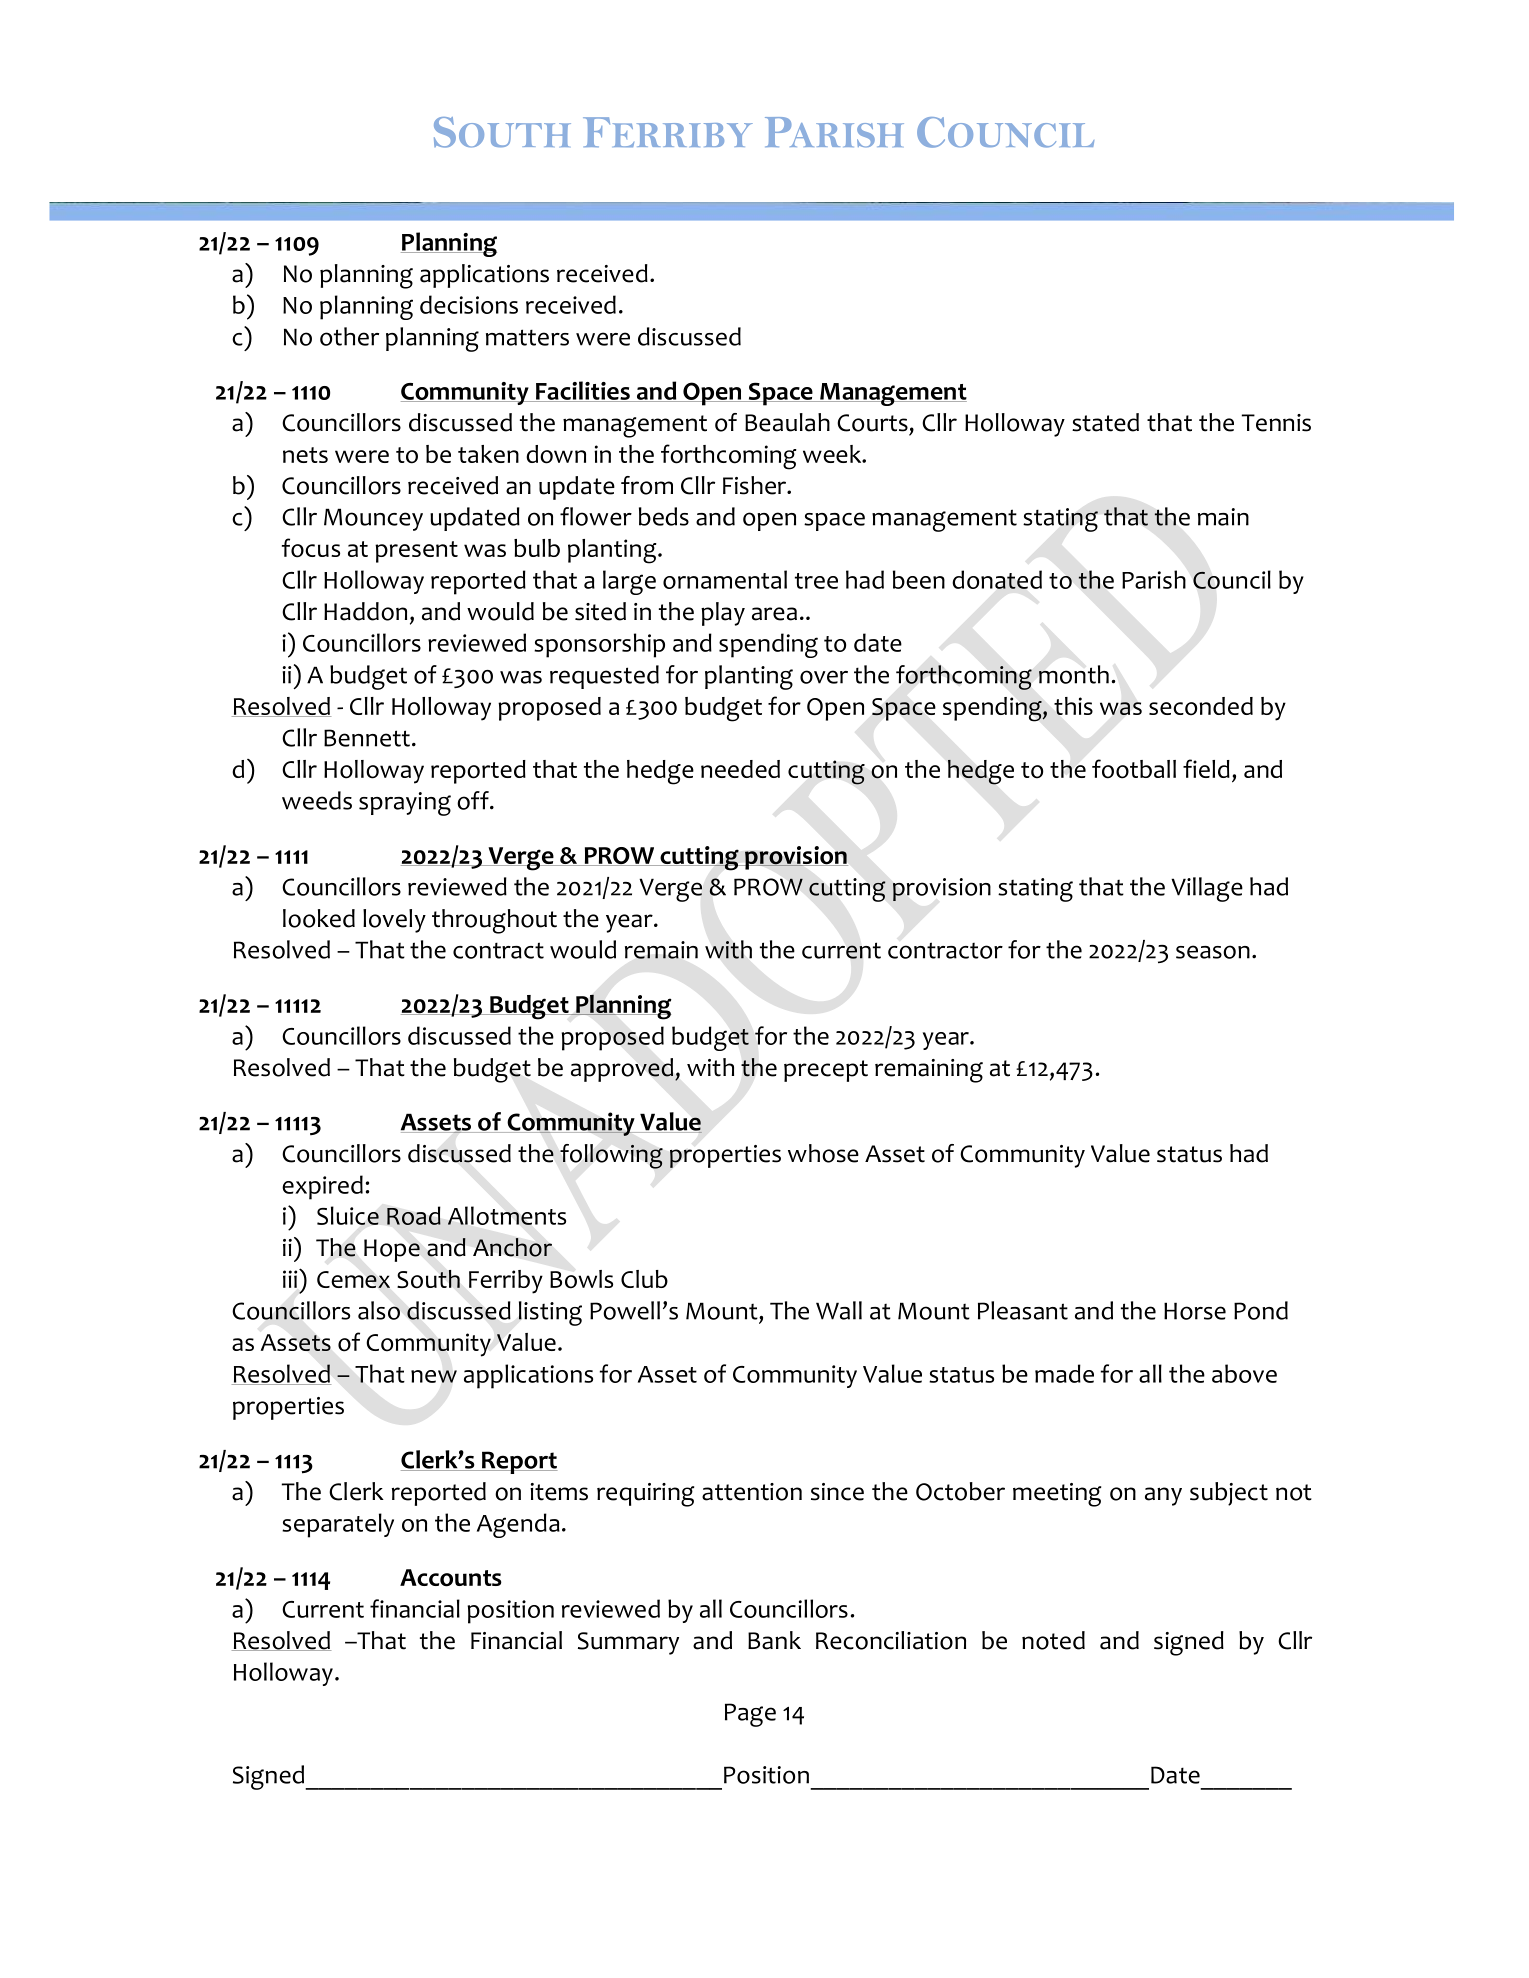 This screenshot has width=1529, height=1978. Describe the element at coordinates (451, 1578) in the screenshot. I see `Accounts` at that location.
